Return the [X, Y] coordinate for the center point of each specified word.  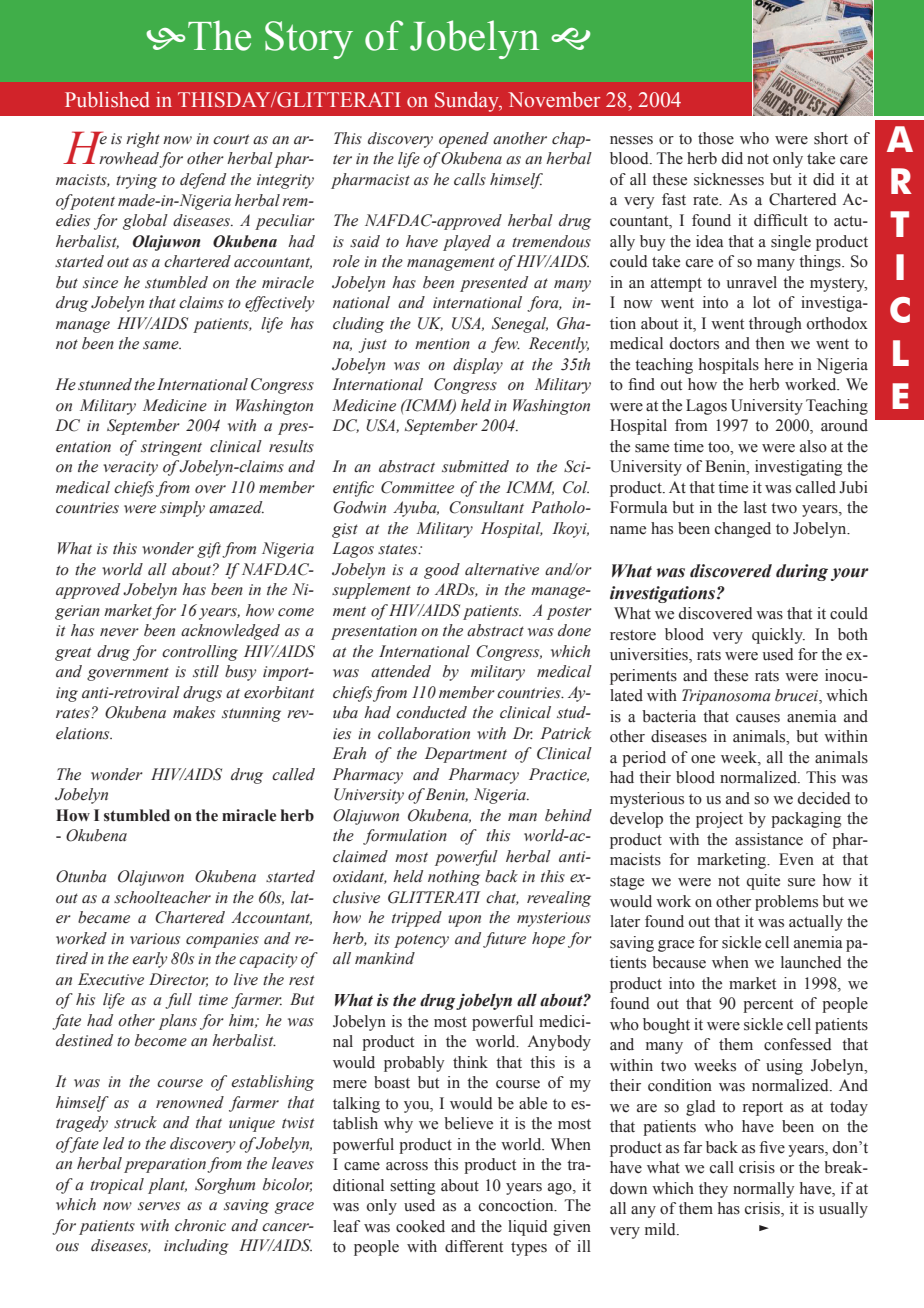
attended [401, 671]
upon [464, 921]
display [478, 366]
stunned [105, 384]
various [155, 939]
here [778, 364]
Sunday [468, 102]
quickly [778, 636]
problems [786, 903]
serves [159, 1206]
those [716, 138]
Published [107, 100]
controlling [200, 653]
